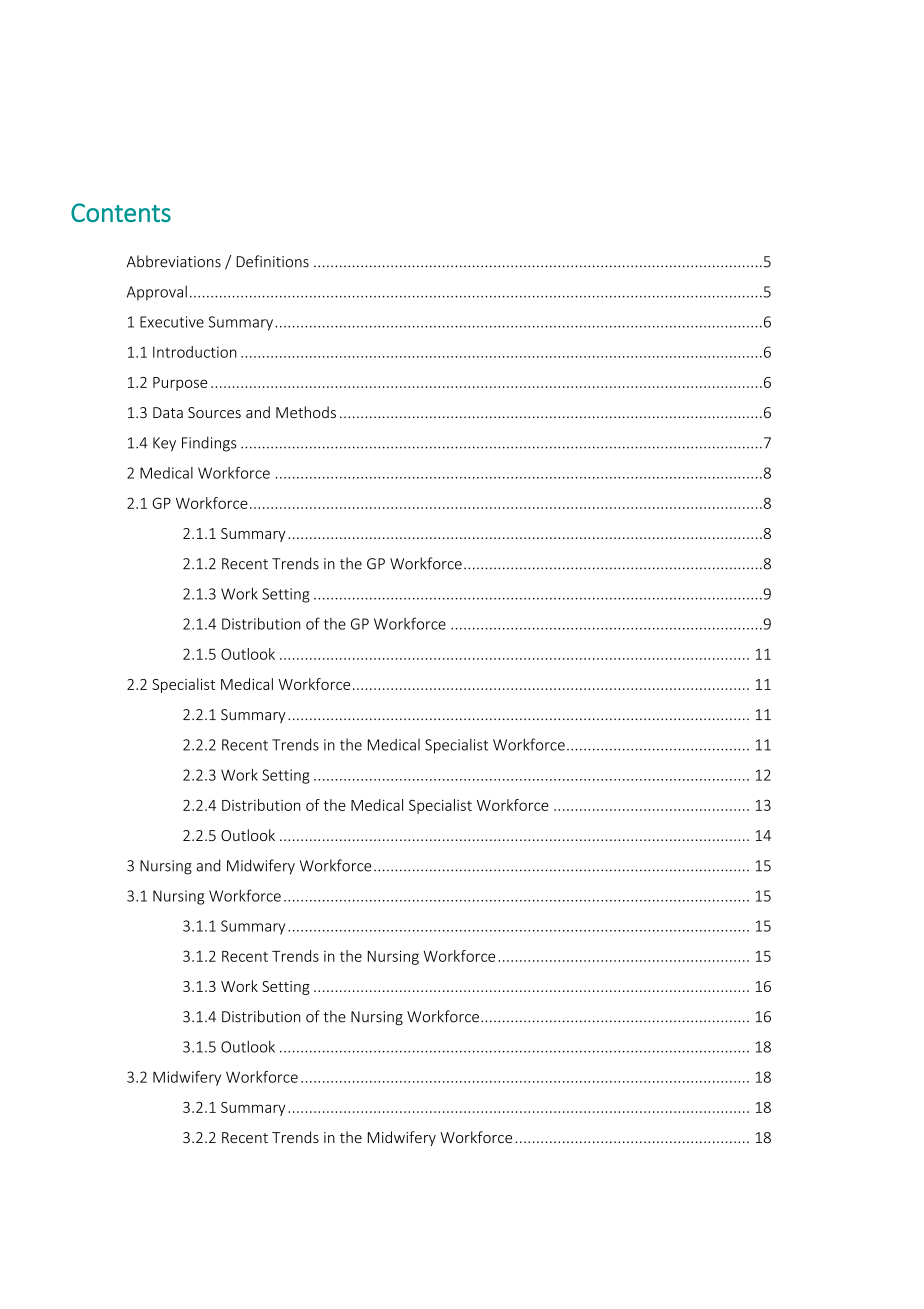 The width and height of the page is (924, 1309). Describe the element at coordinates (195, 352) in the page. I see `Introduction` at that location.
